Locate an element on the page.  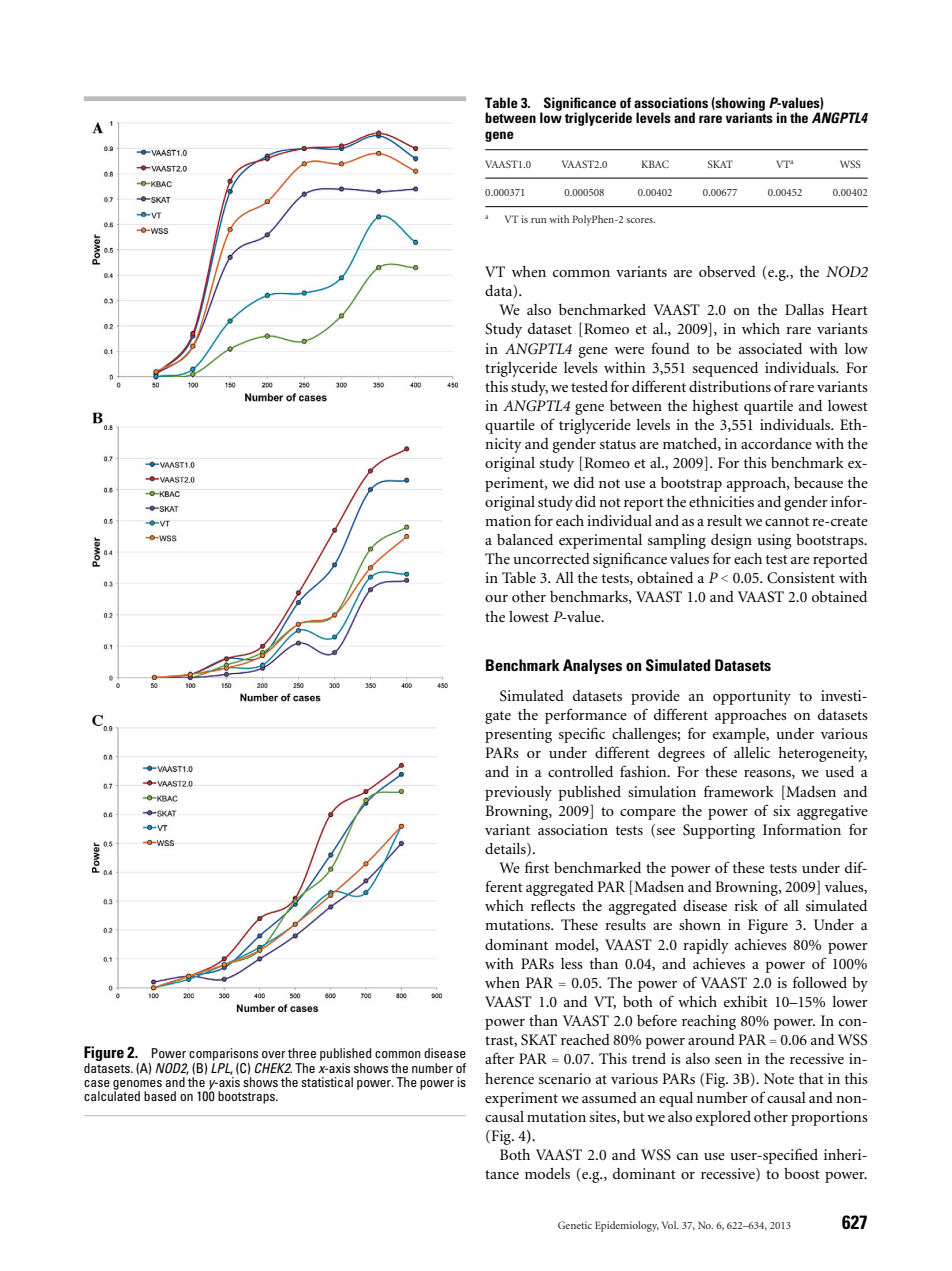
scores is located at coordinates (640, 220).
